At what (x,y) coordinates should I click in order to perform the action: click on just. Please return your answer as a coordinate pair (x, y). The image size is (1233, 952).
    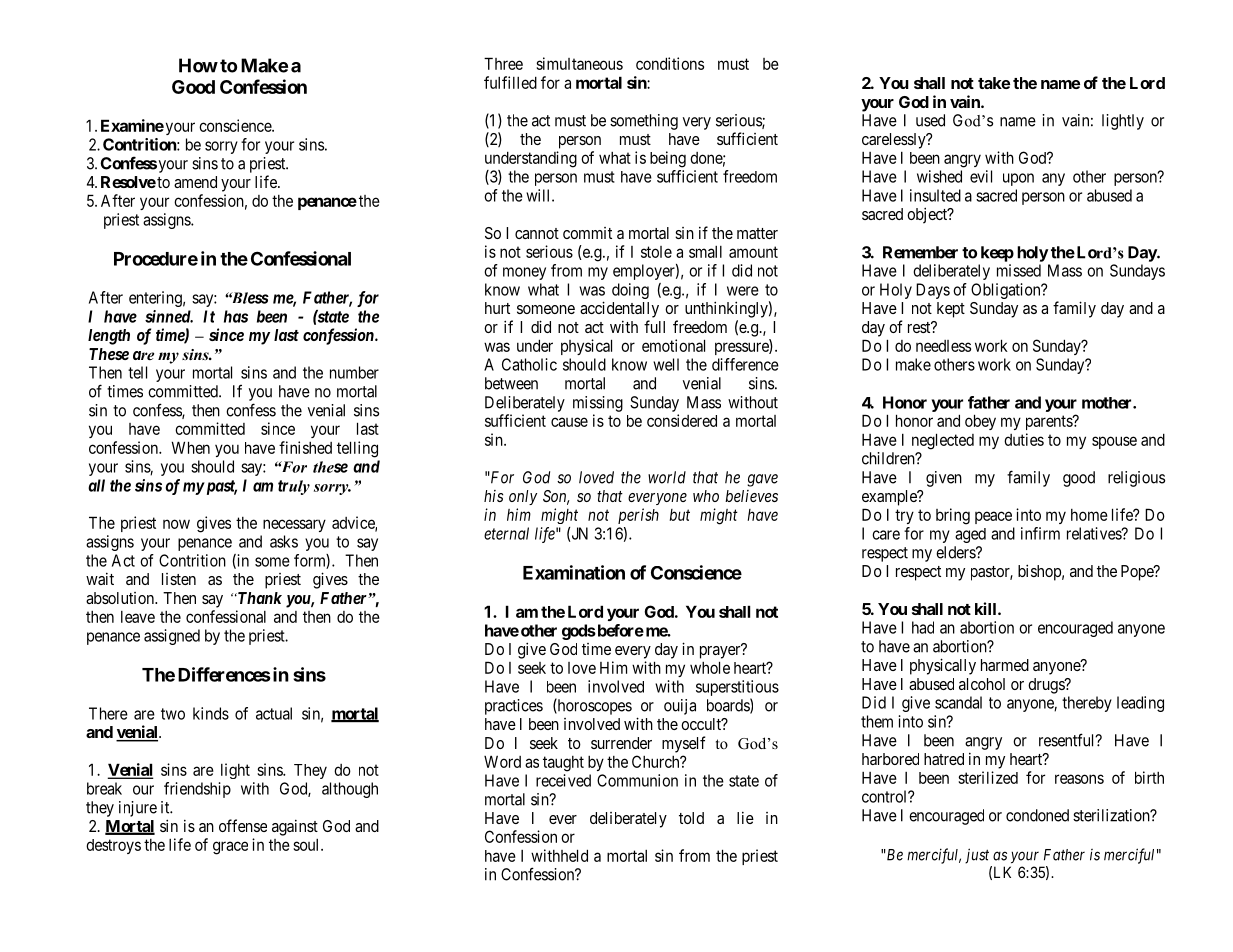
    Looking at the image, I should click on (977, 856).
